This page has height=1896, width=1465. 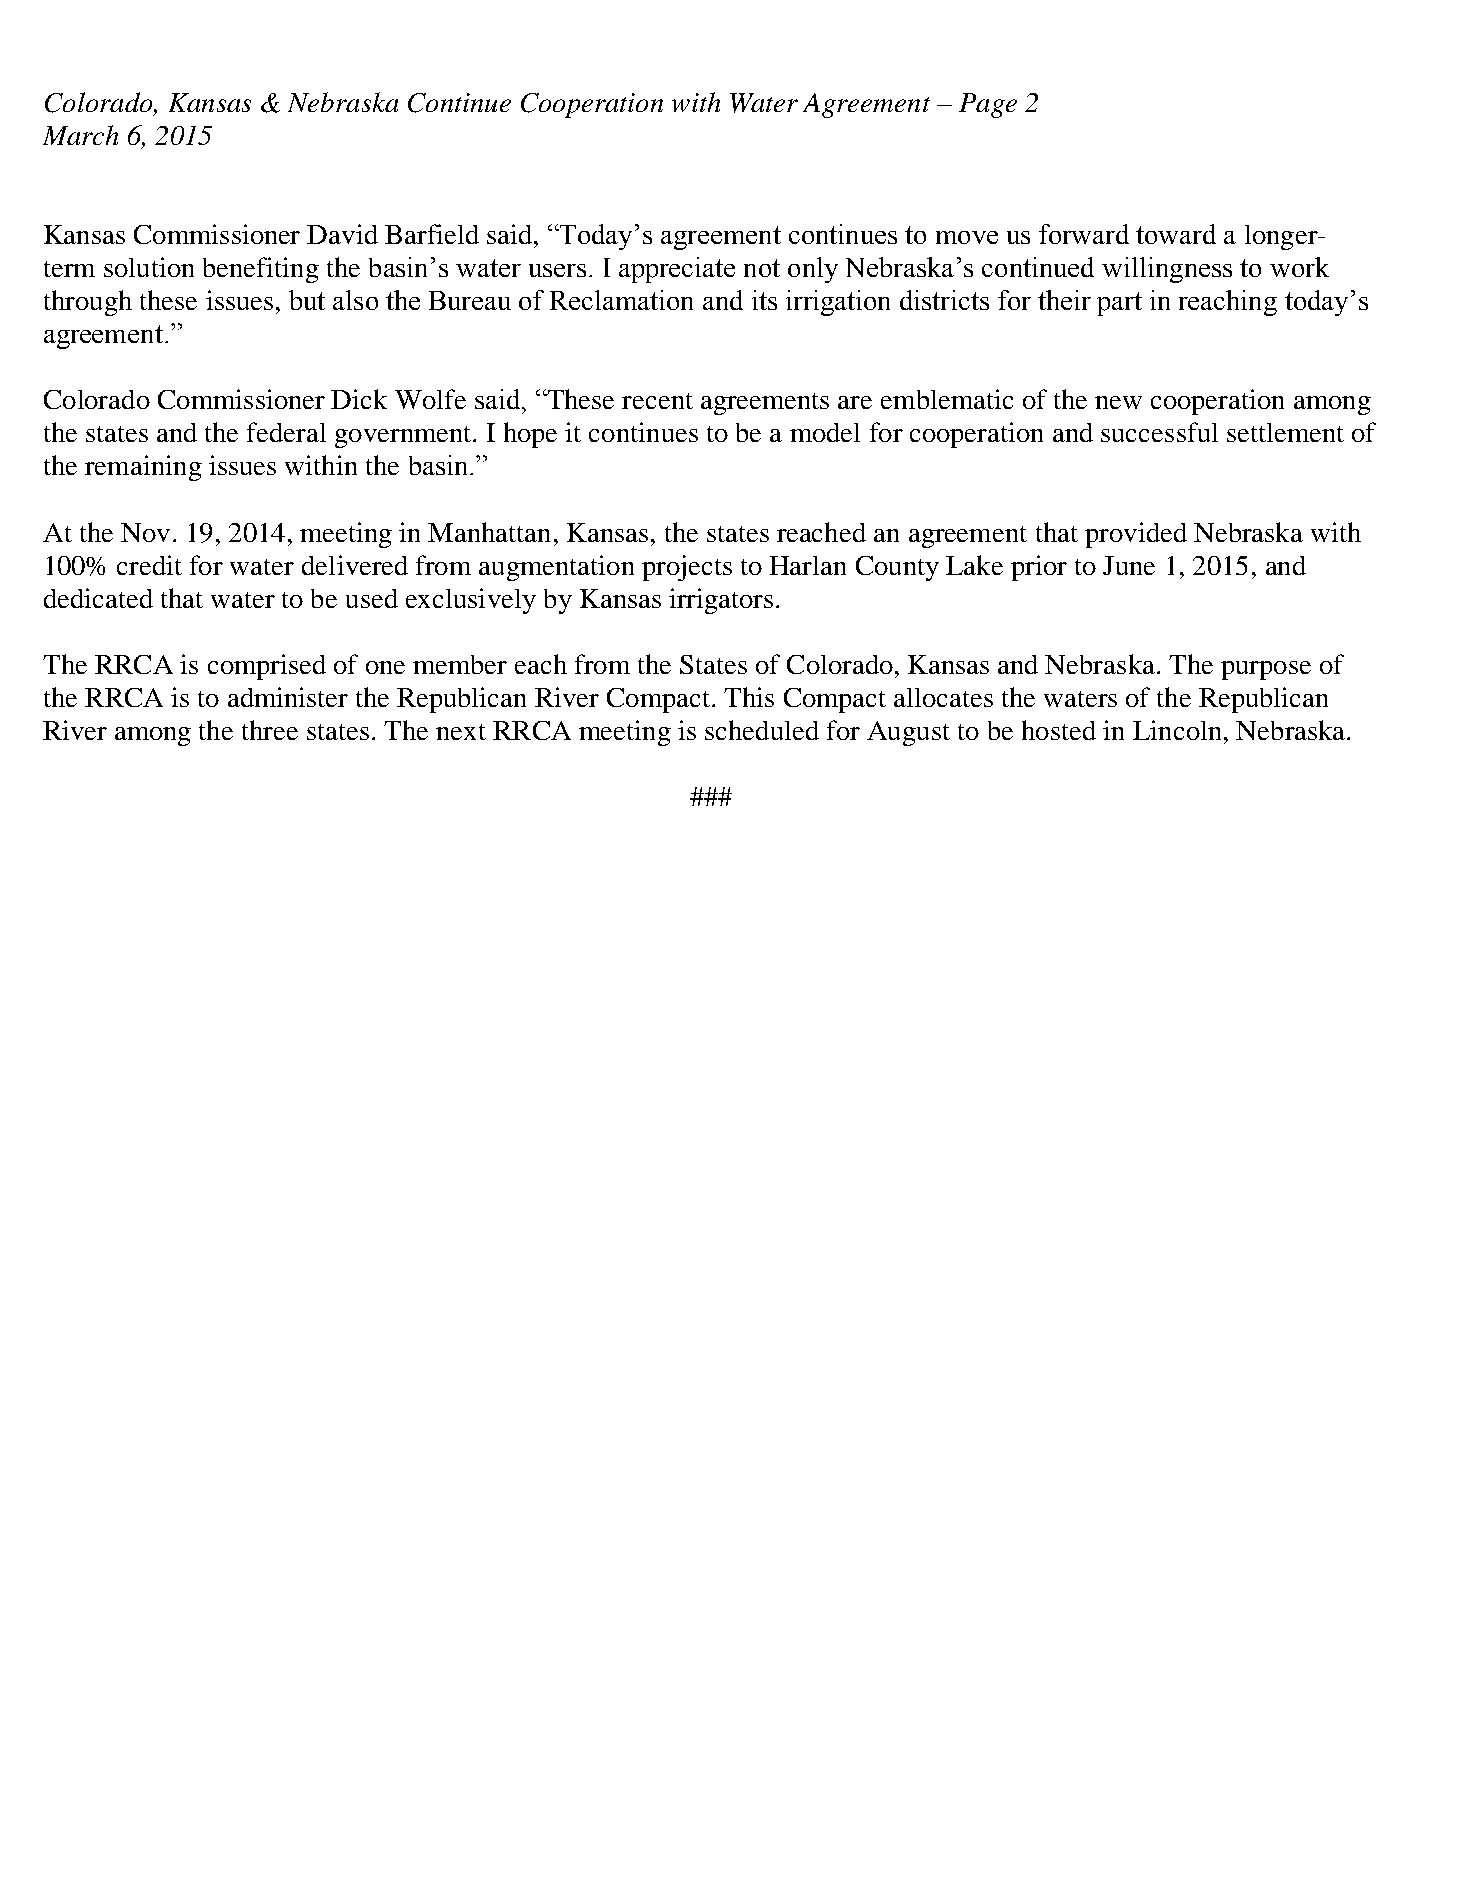 I want to click on three, so click(x=270, y=730).
